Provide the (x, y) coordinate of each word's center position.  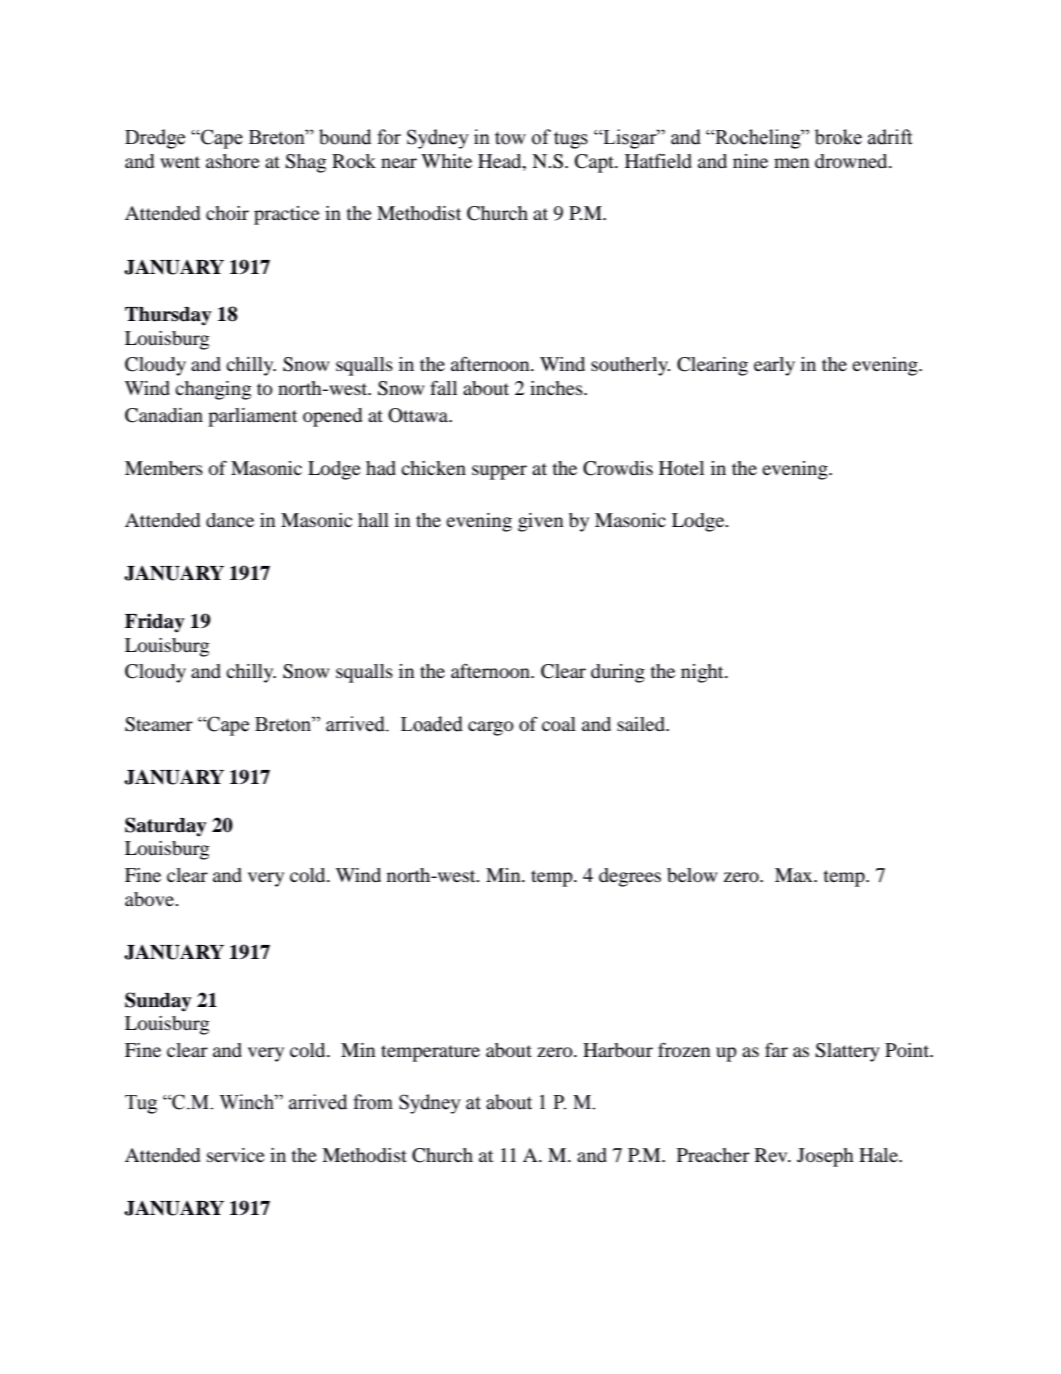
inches (557, 388)
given (541, 522)
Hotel (681, 468)
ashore (233, 161)
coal (559, 724)
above (151, 899)
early (774, 366)
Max (795, 875)
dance (230, 520)
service (236, 1155)
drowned (852, 161)
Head (501, 161)
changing (213, 390)
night (703, 673)
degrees (630, 877)
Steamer (159, 724)
